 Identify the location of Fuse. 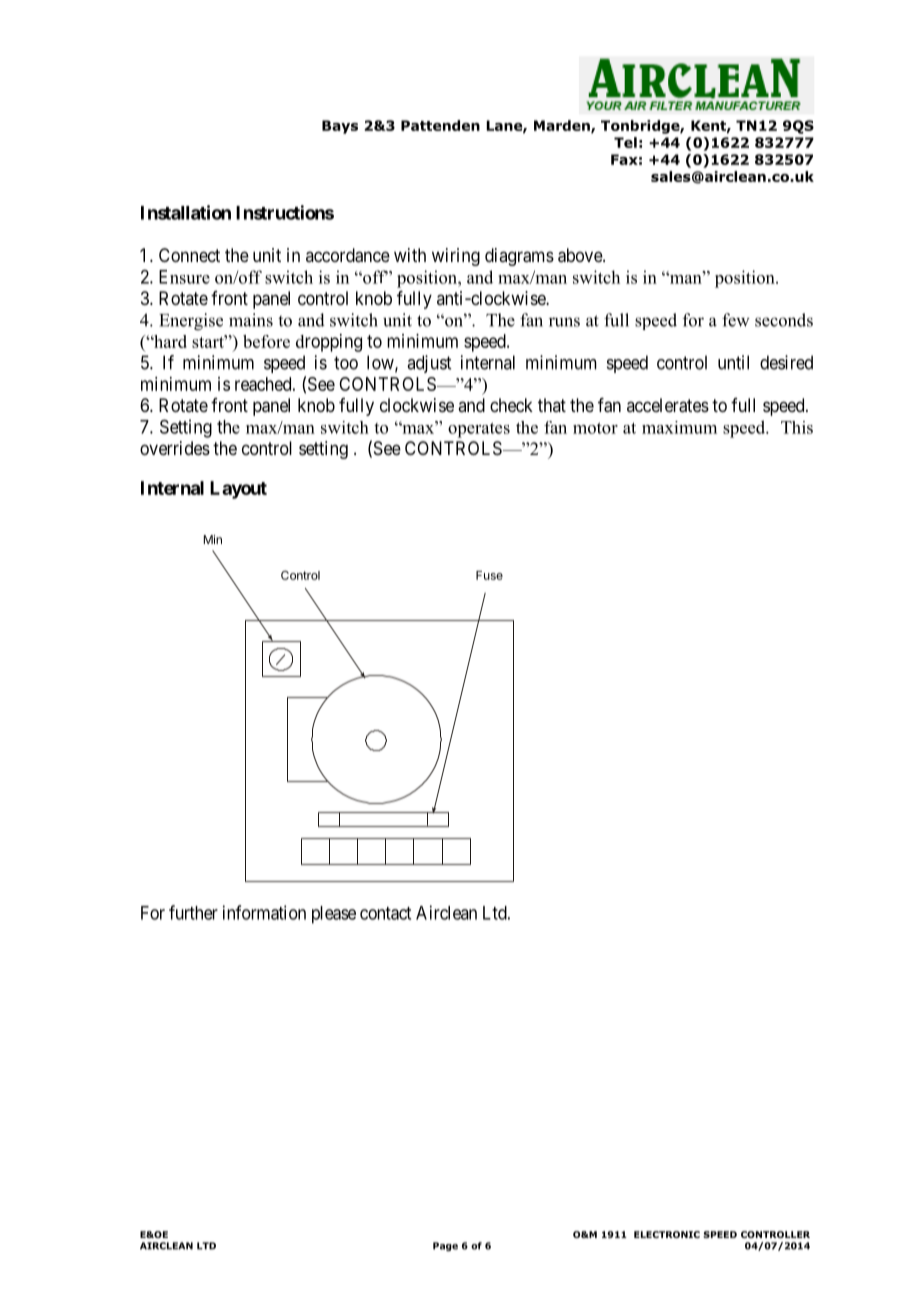
(489, 575).
